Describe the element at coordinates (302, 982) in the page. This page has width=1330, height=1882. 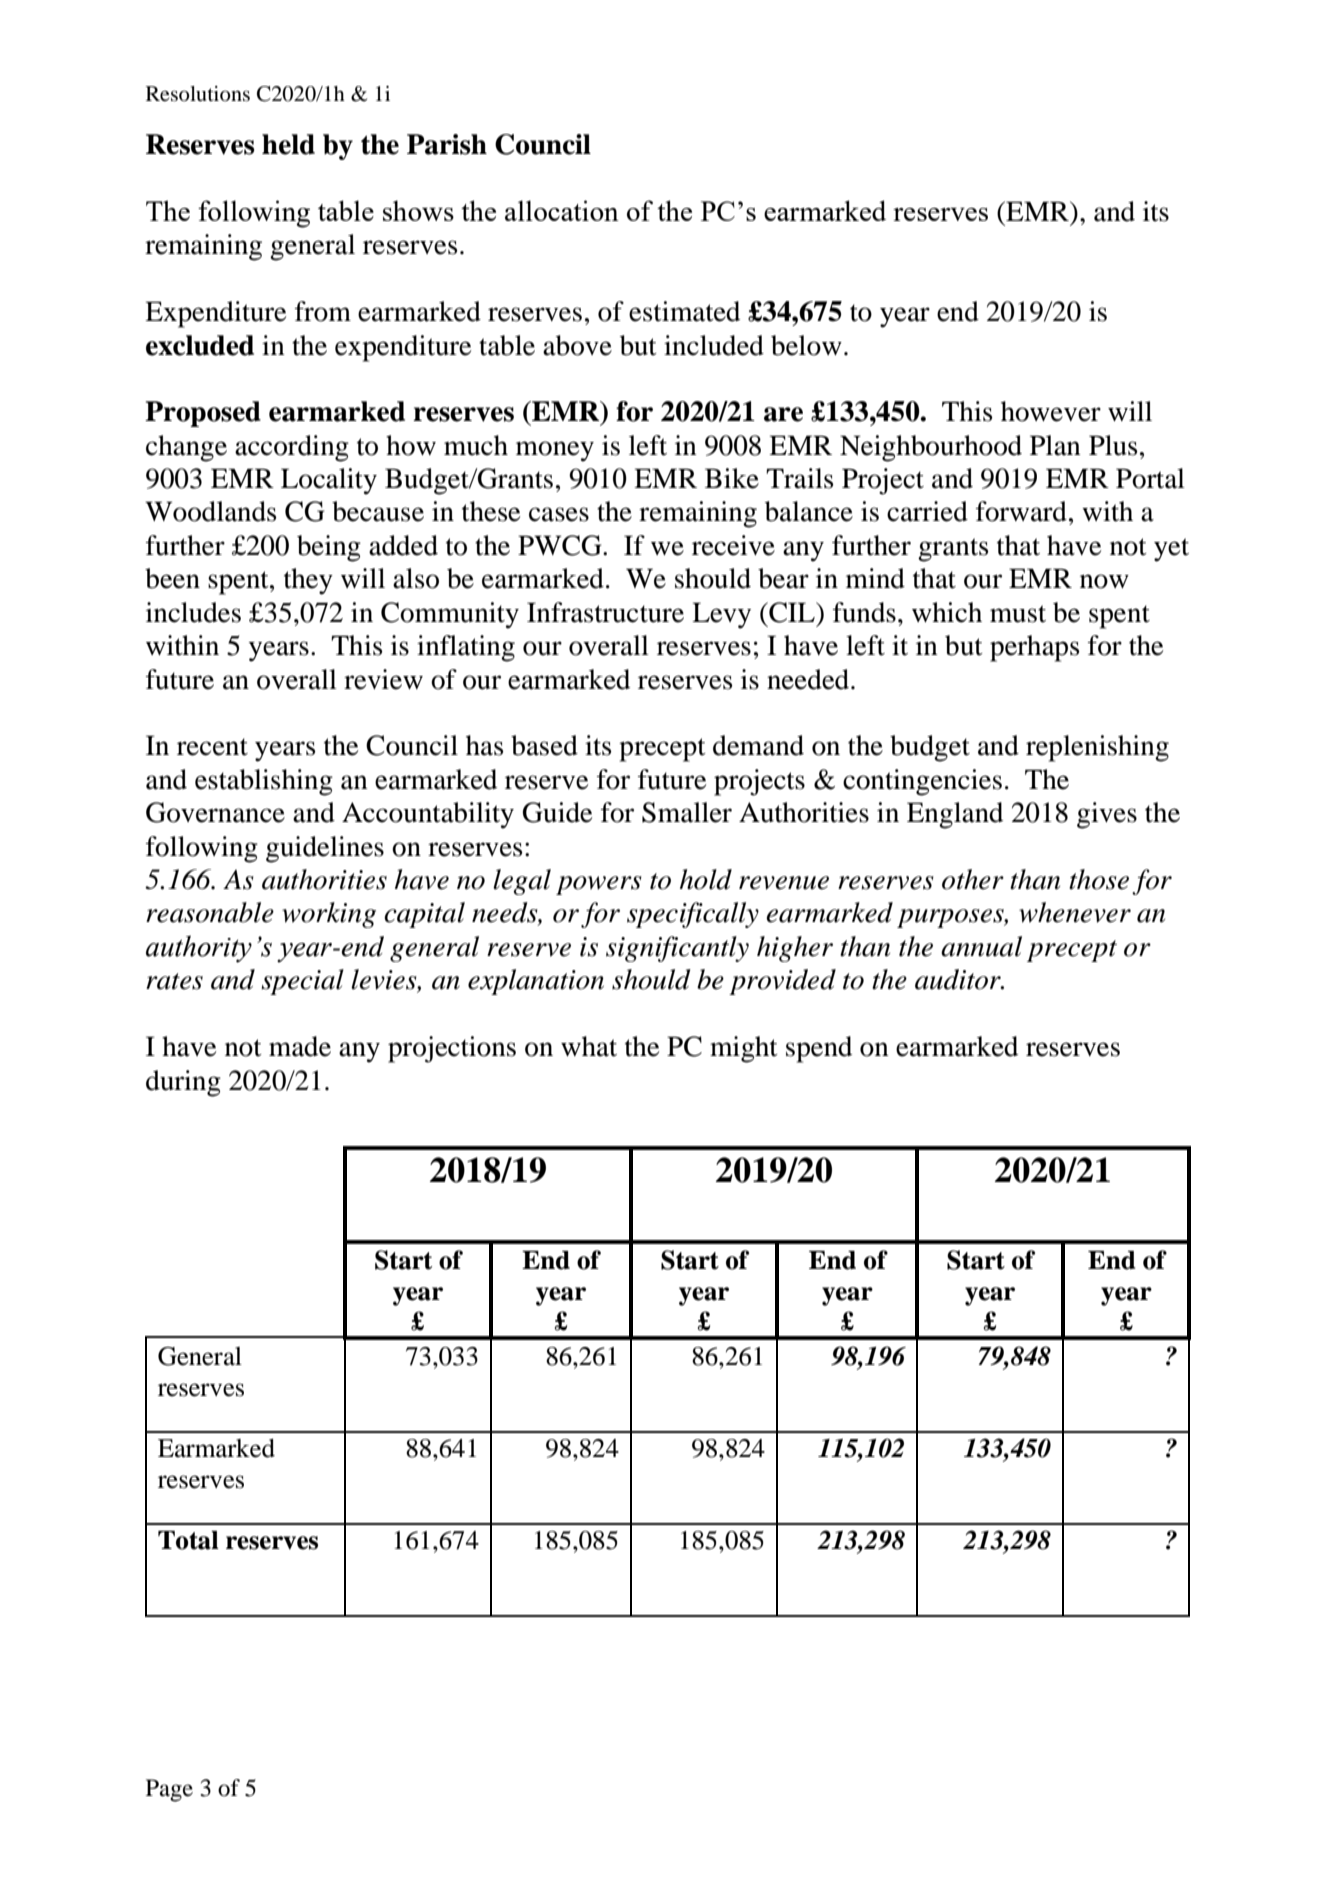
I see `special` at that location.
